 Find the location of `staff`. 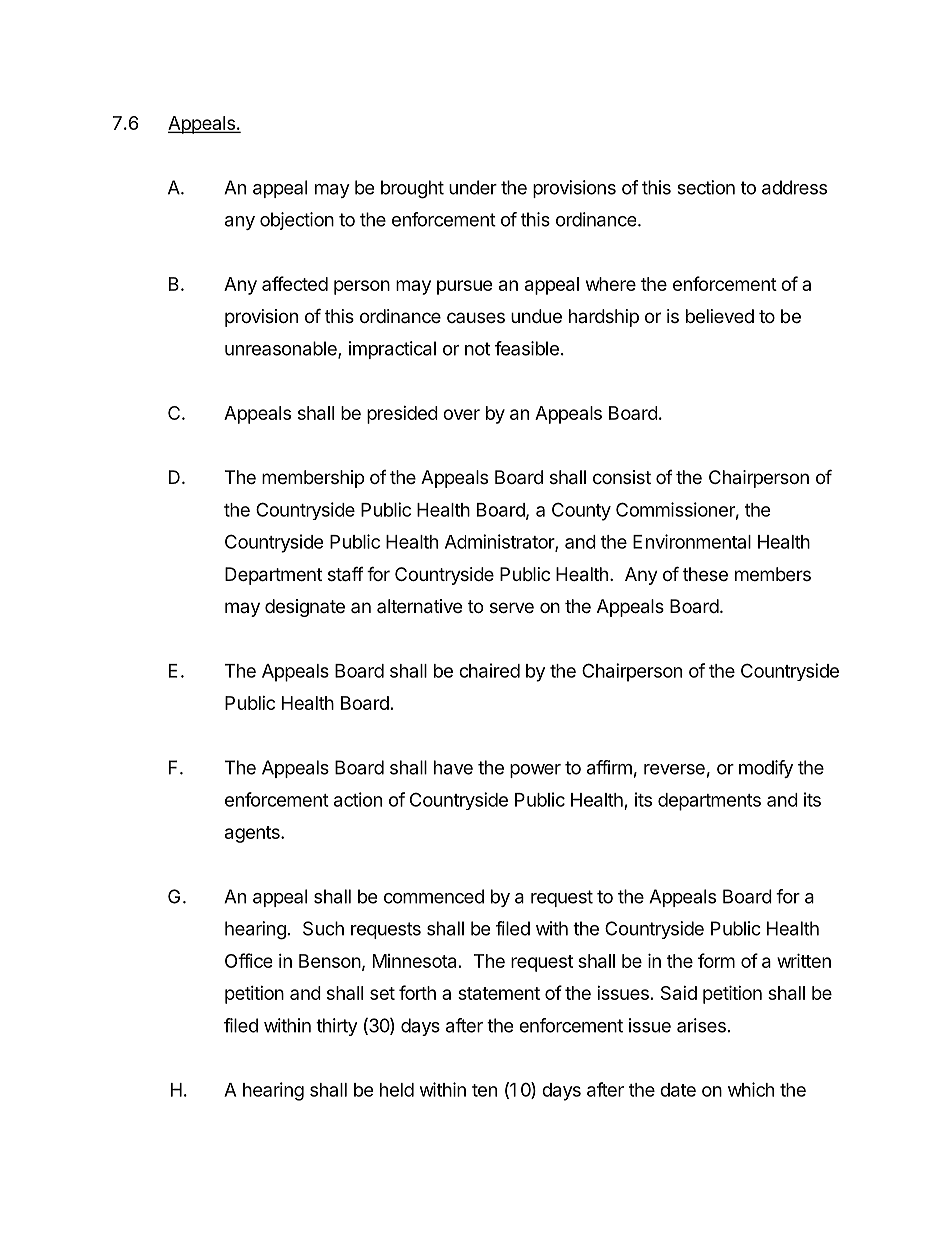

staff is located at coordinates (346, 574).
